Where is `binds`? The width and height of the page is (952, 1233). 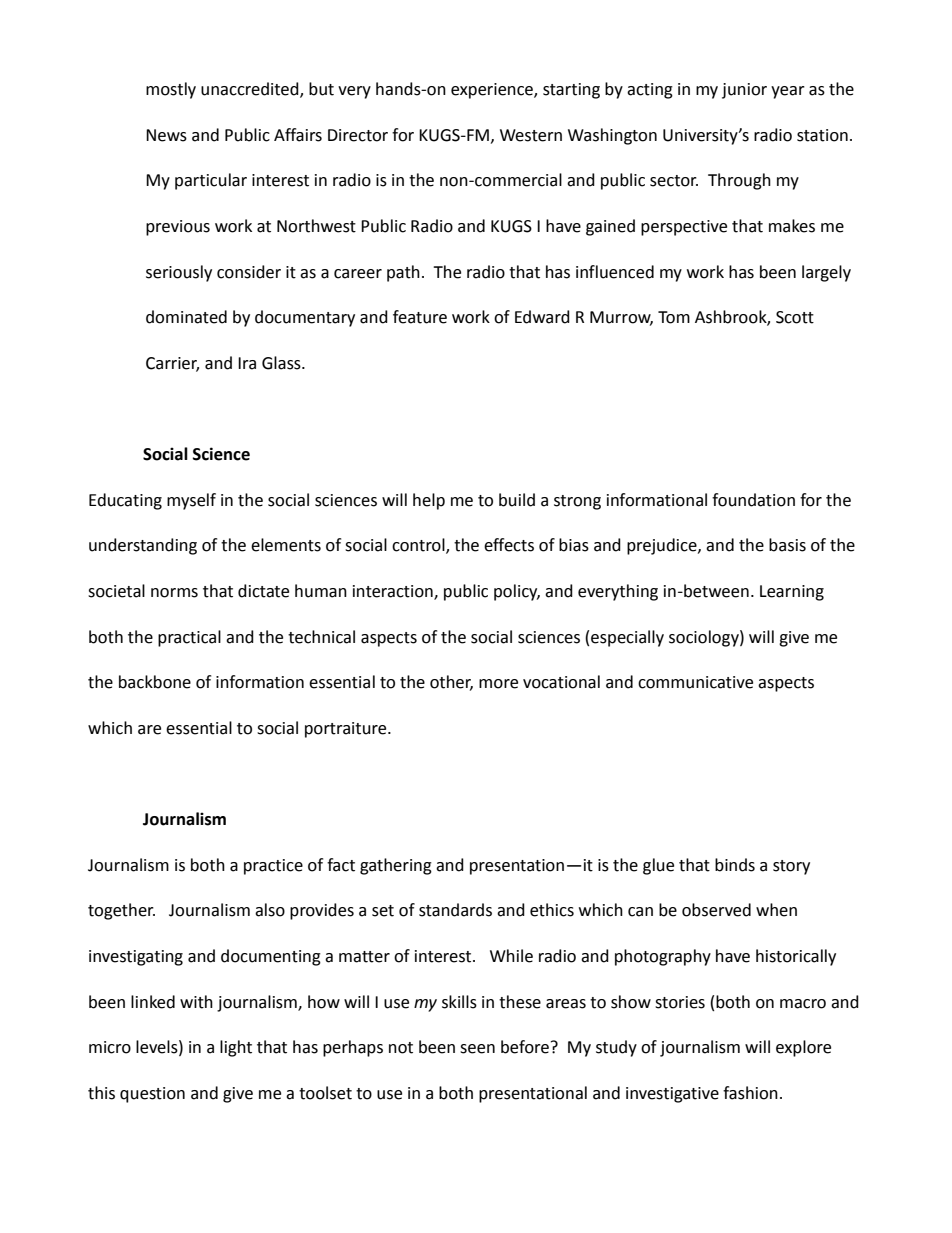 binds is located at coordinates (735, 865).
